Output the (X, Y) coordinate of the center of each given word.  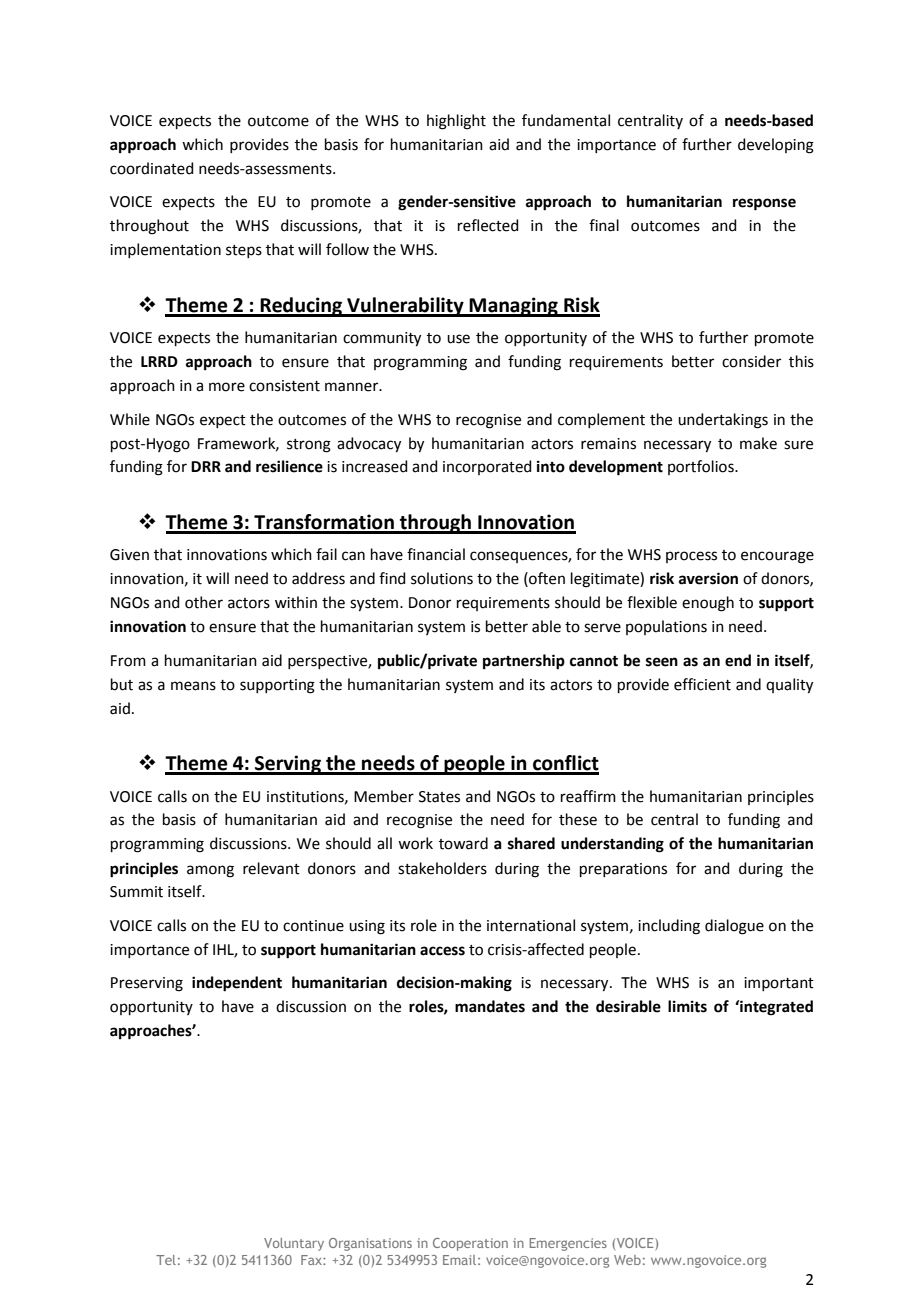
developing (776, 146)
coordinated (152, 168)
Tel (166, 1260)
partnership (524, 662)
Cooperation (470, 1244)
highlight (456, 122)
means (193, 686)
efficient (702, 684)
